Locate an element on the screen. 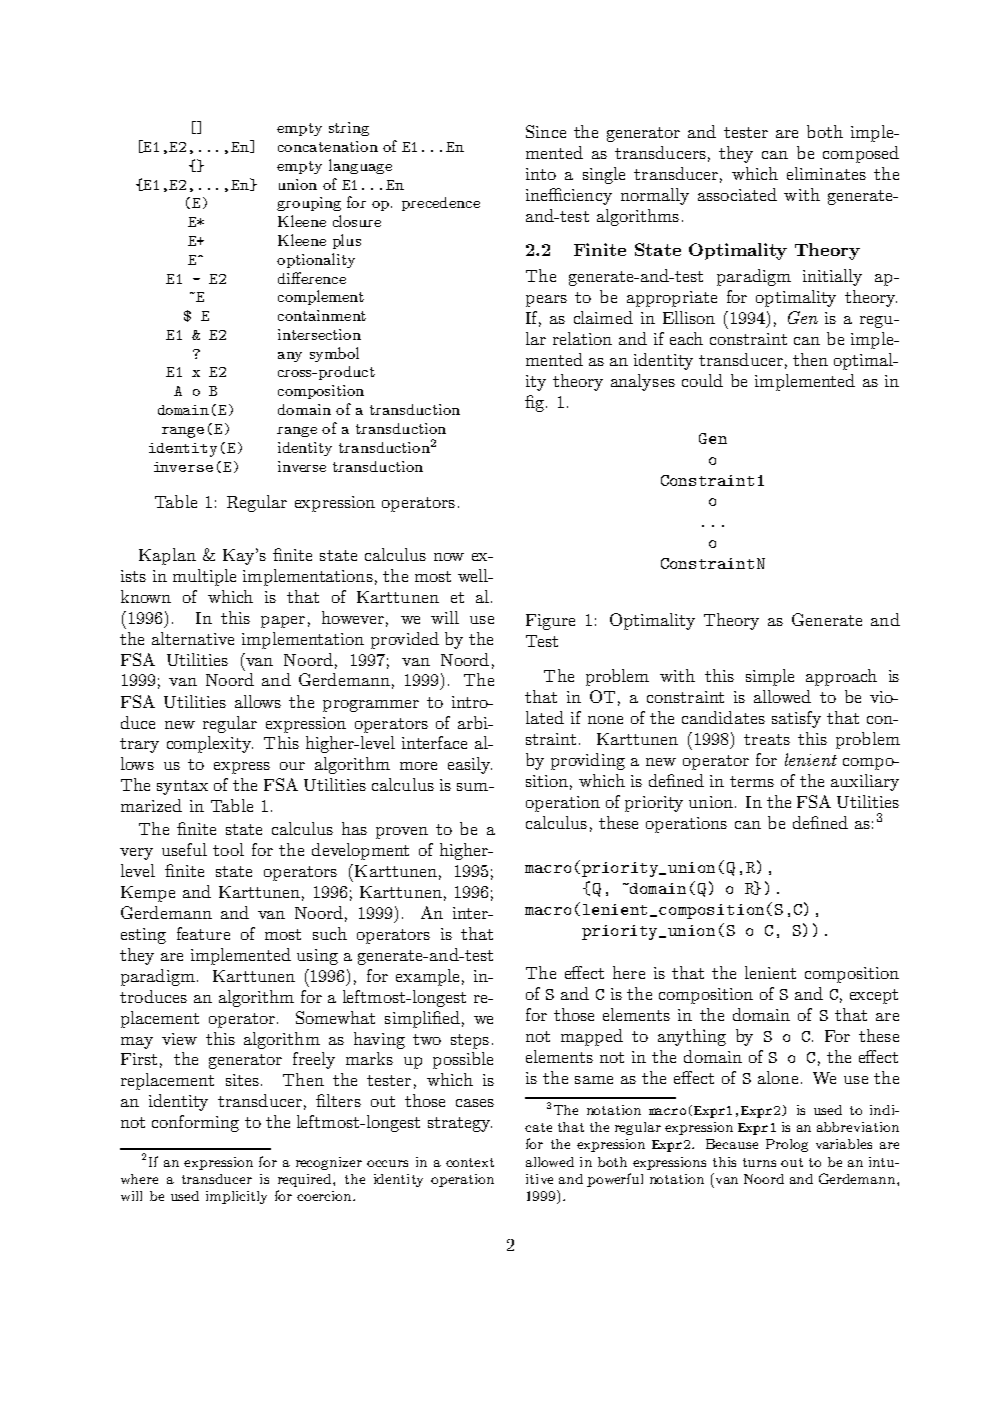 This screenshot has height=1404, width=992. grouping is located at coordinates (309, 204).
